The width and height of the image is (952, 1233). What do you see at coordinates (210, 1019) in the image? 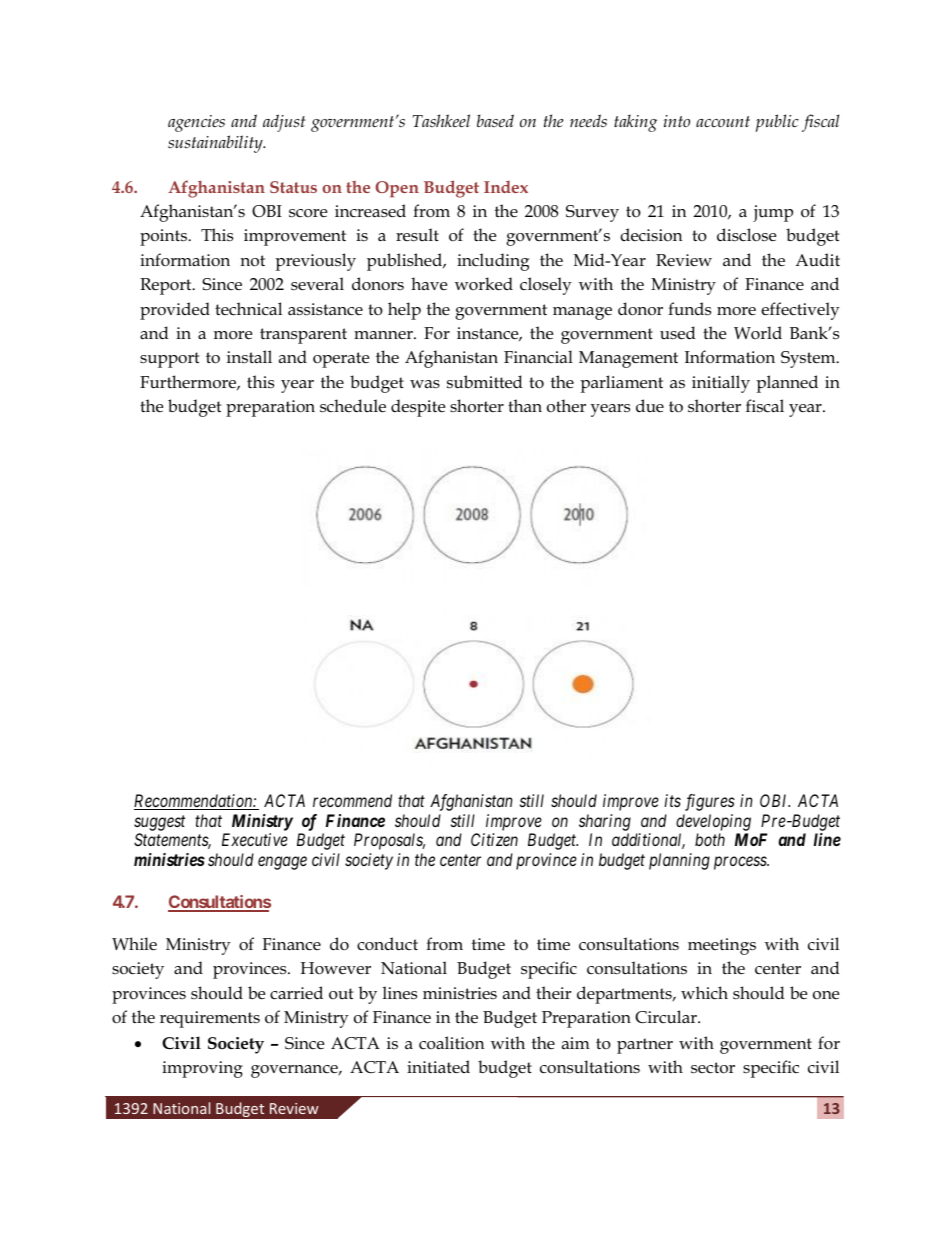
I see `requirements` at bounding box center [210, 1019].
